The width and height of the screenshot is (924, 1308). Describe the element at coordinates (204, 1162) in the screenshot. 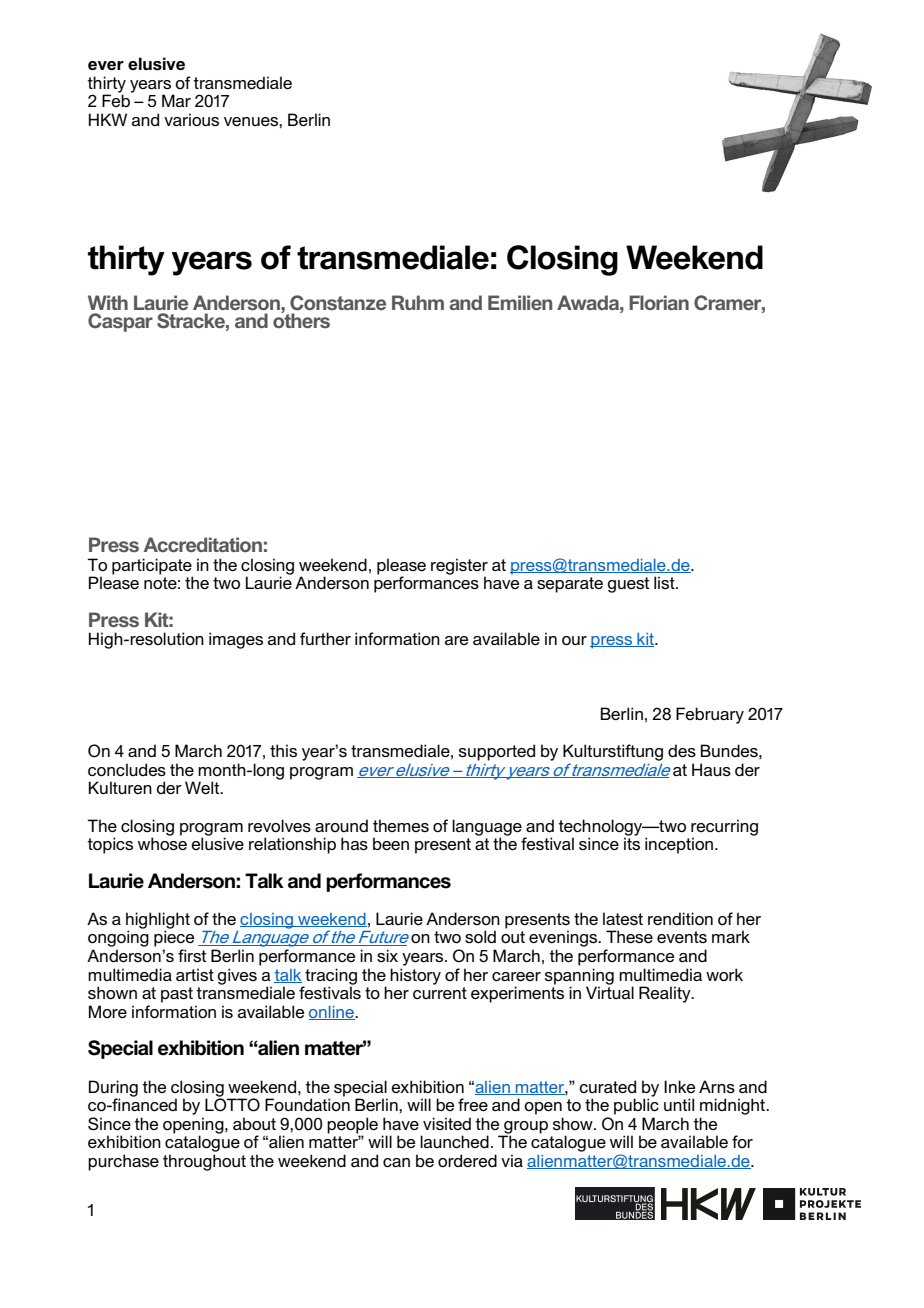

I see `throughout` at that location.
